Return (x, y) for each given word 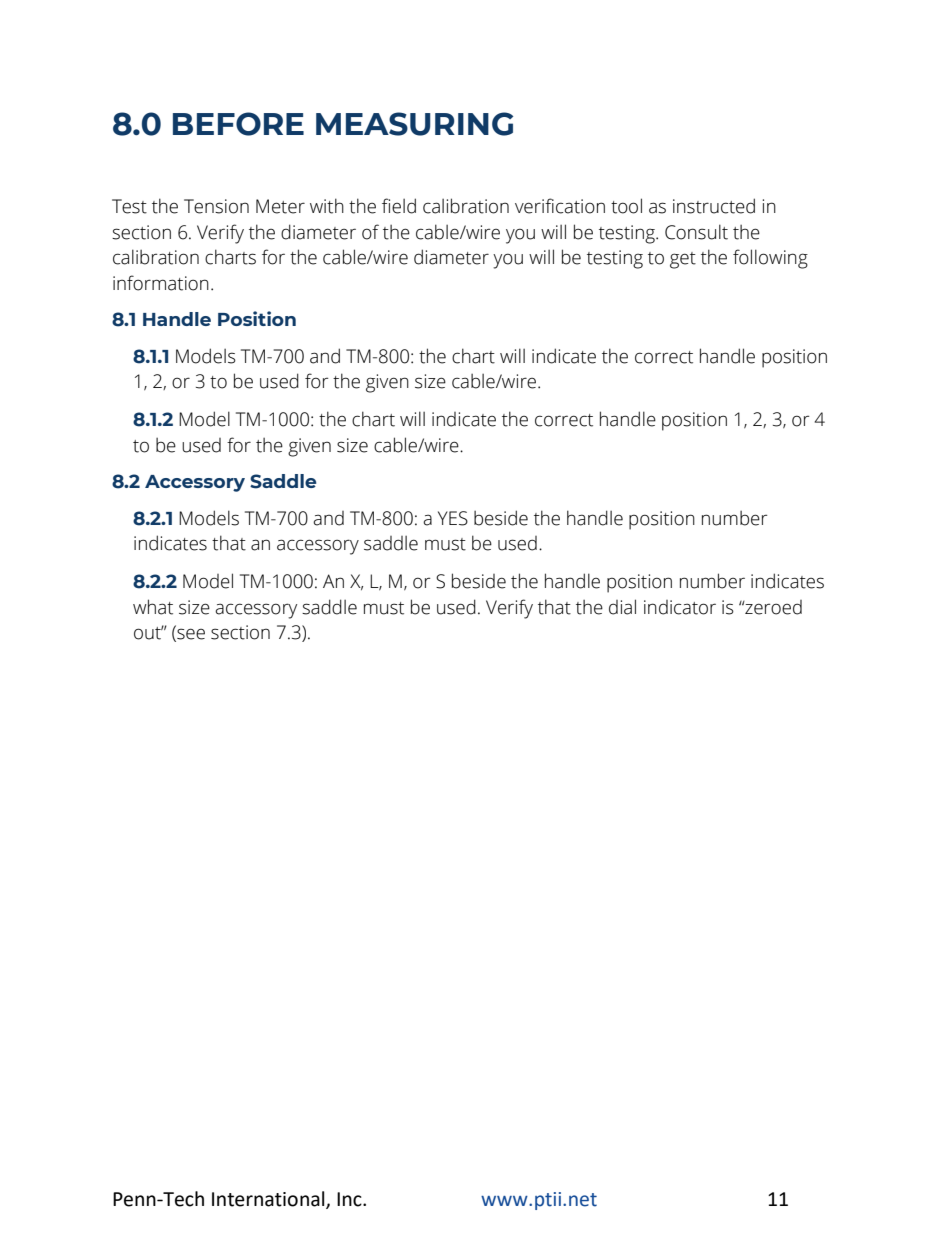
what (153, 607)
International (269, 1199)
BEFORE (238, 124)
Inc (350, 1199)
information (161, 283)
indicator (680, 607)
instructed (714, 206)
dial (622, 607)
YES (453, 518)
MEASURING (414, 124)
